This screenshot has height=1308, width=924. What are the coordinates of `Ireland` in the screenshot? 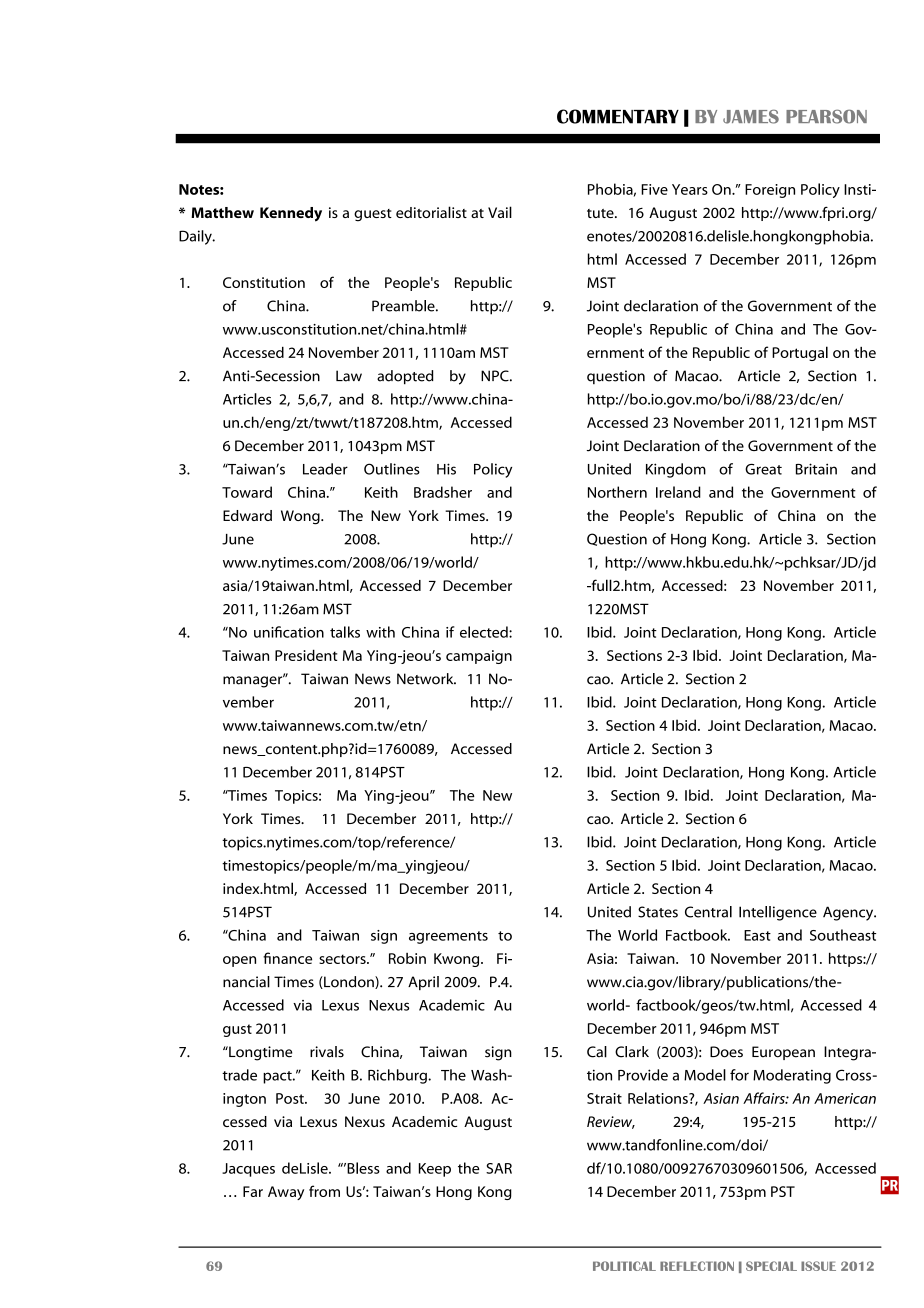 It's located at (678, 492).
